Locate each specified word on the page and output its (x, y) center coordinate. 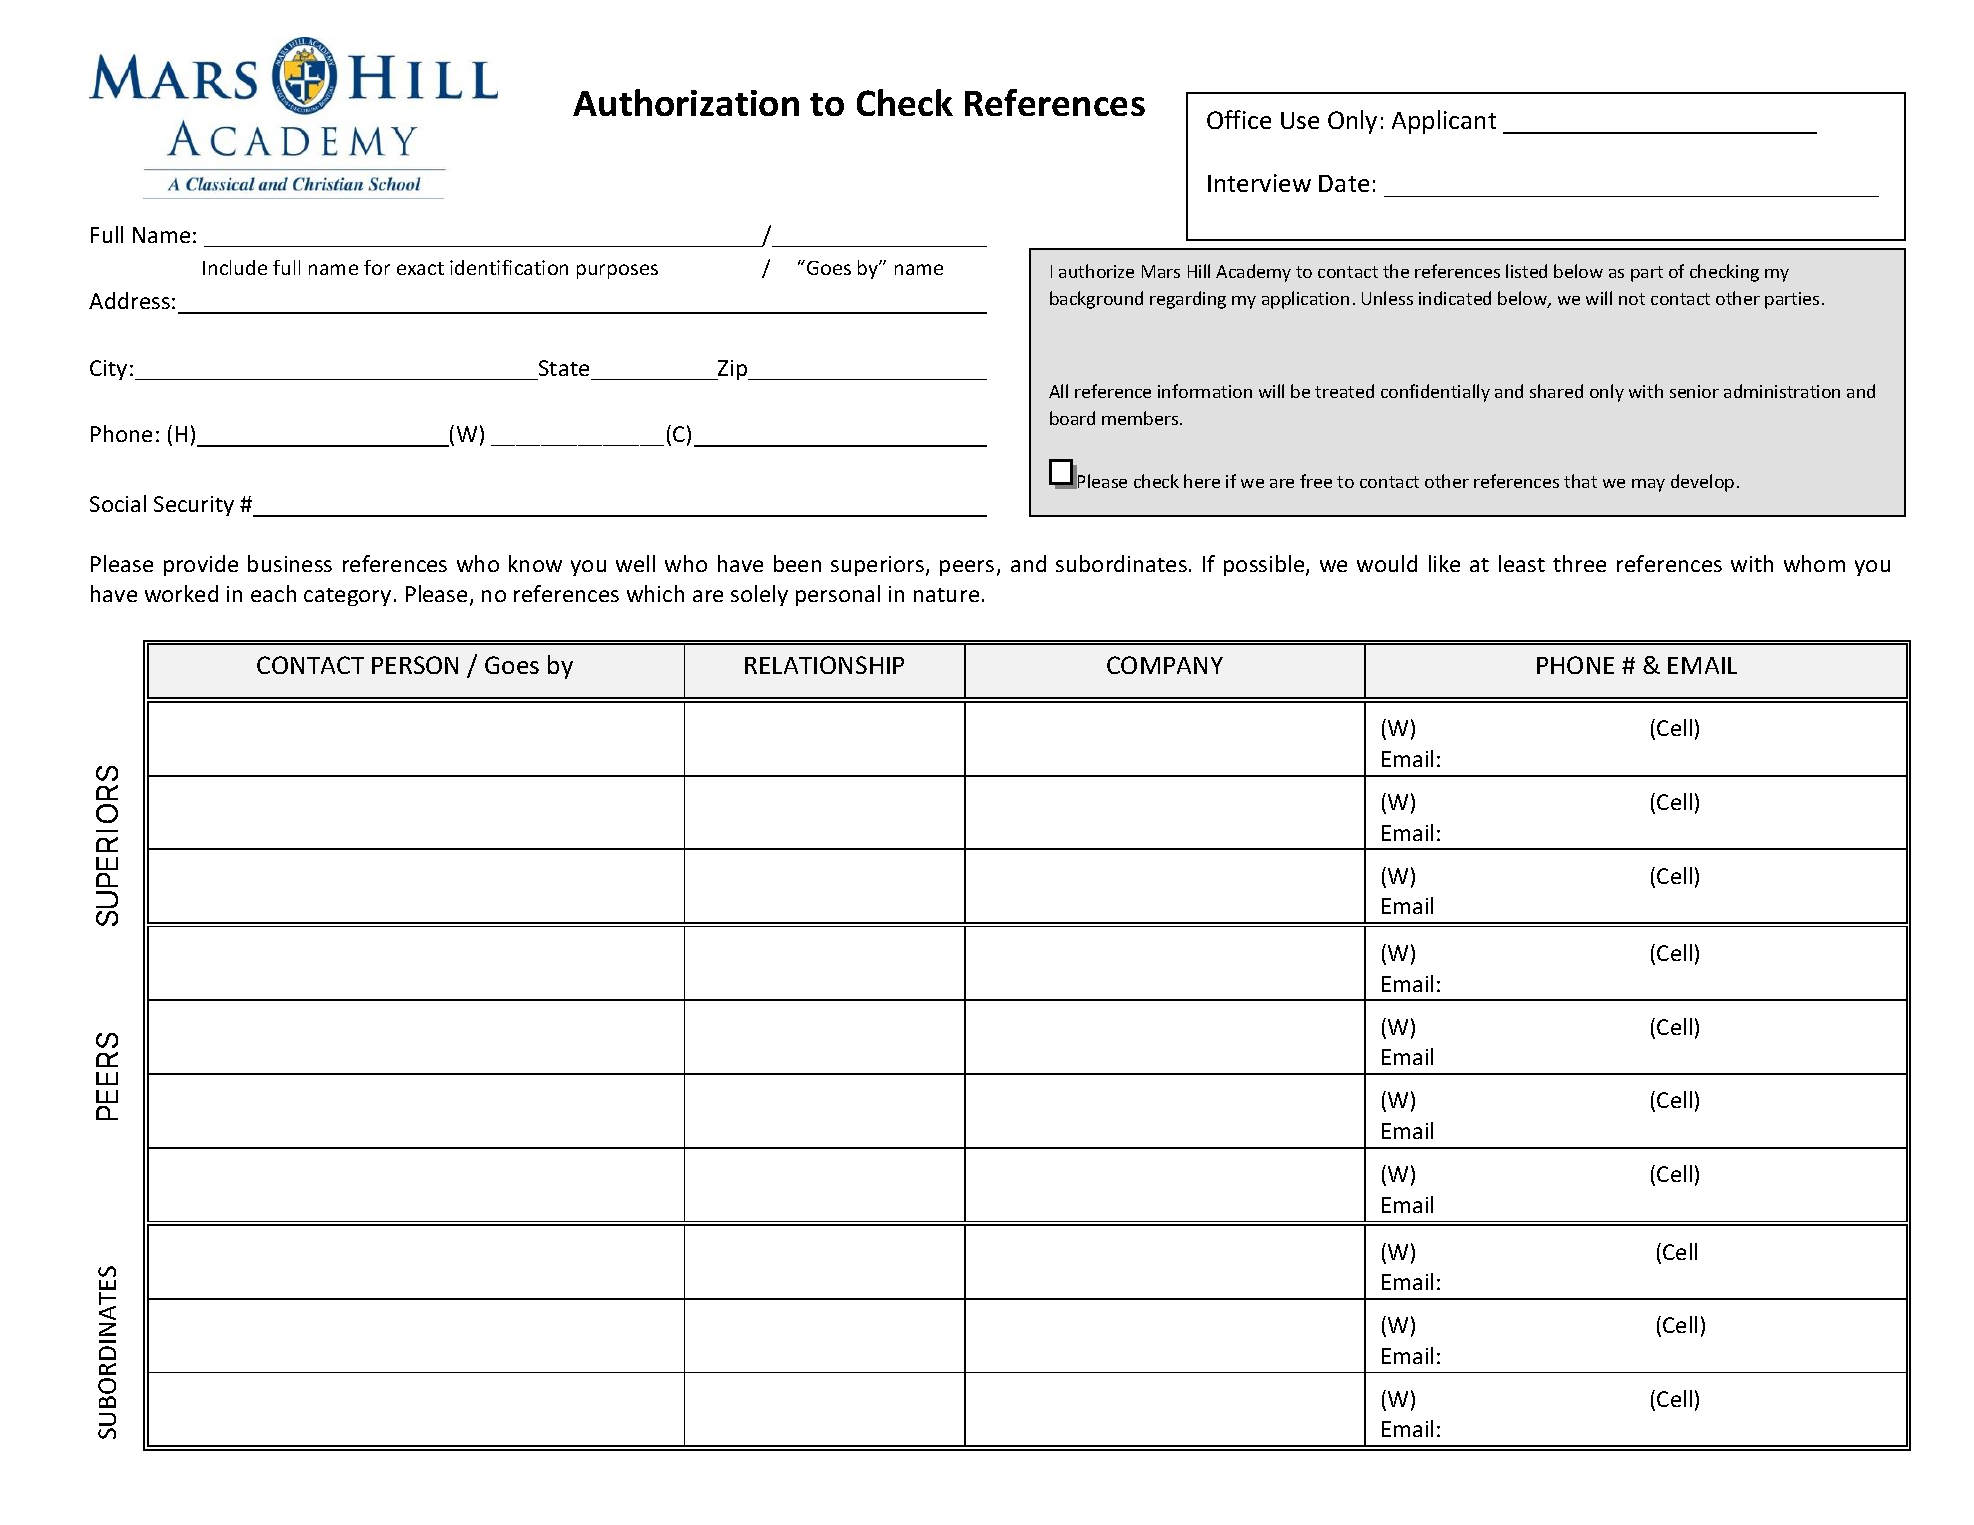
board (1072, 418)
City (108, 370)
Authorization (686, 102)
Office (1239, 119)
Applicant (1444, 122)
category (347, 597)
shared (1556, 391)
